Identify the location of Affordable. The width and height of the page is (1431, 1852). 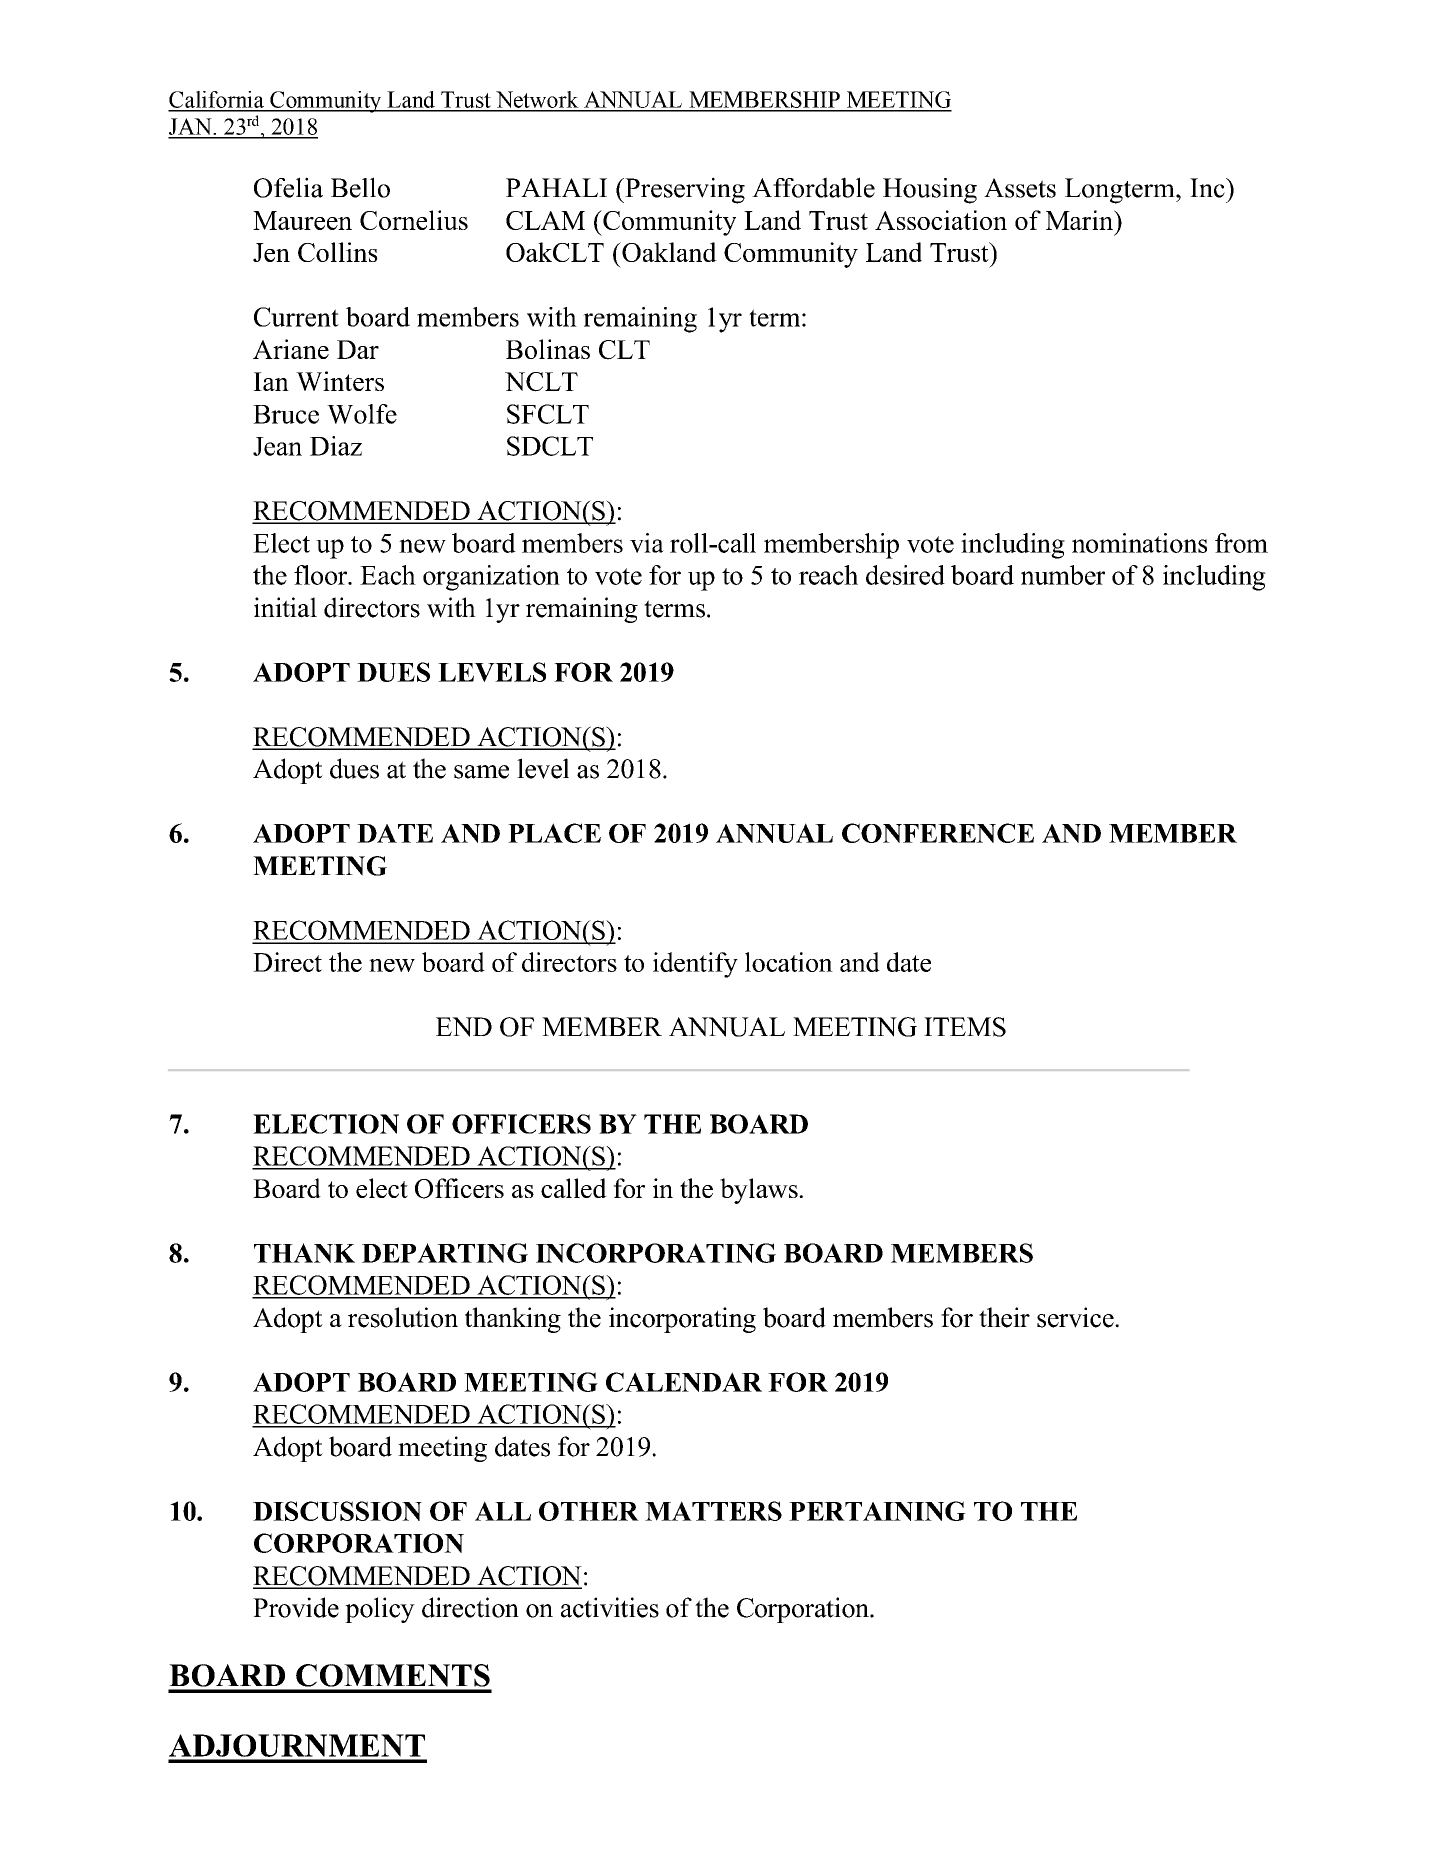
(813, 187).
